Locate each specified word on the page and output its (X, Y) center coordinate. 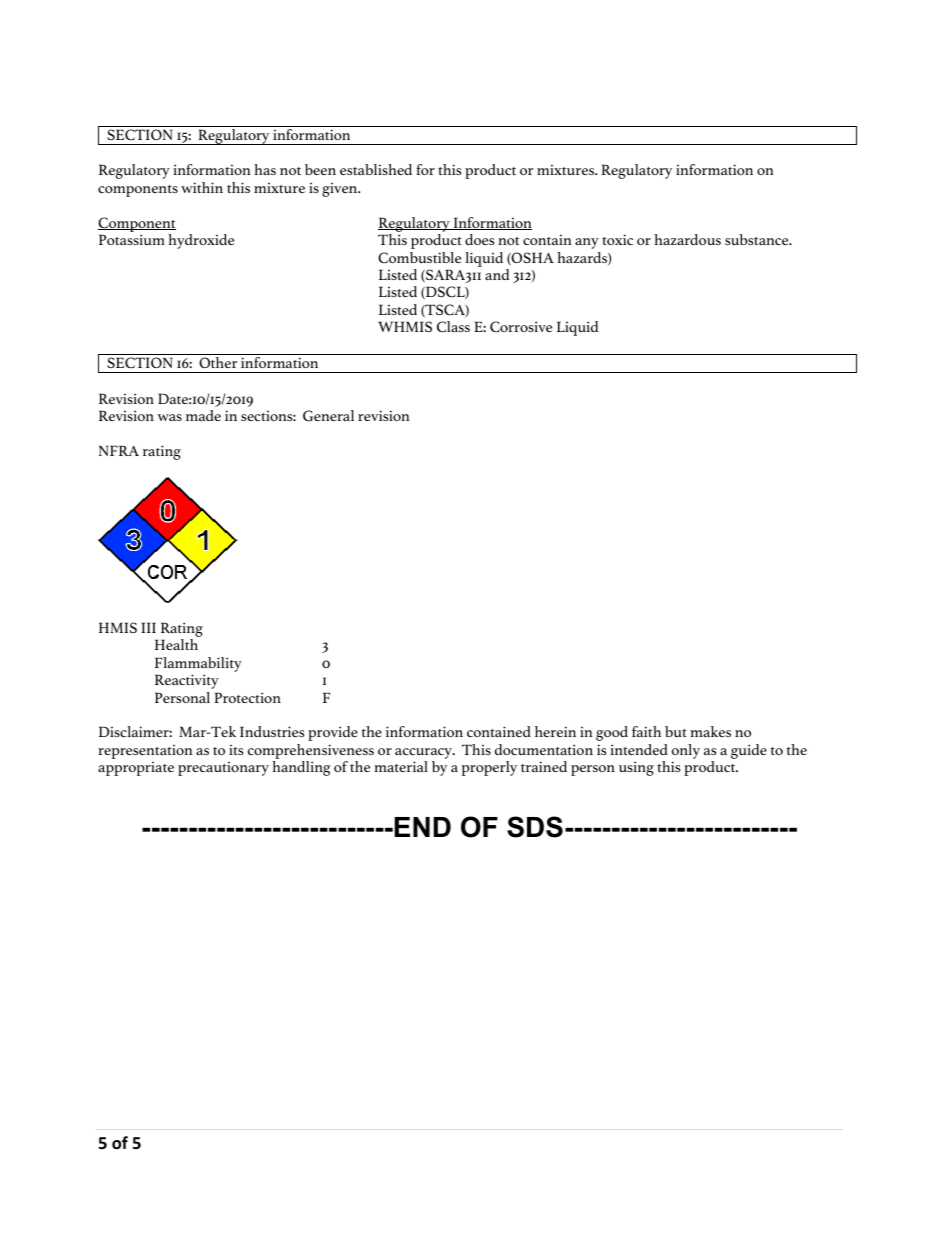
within (202, 187)
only (686, 753)
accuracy (425, 755)
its (236, 750)
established (376, 169)
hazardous (687, 239)
